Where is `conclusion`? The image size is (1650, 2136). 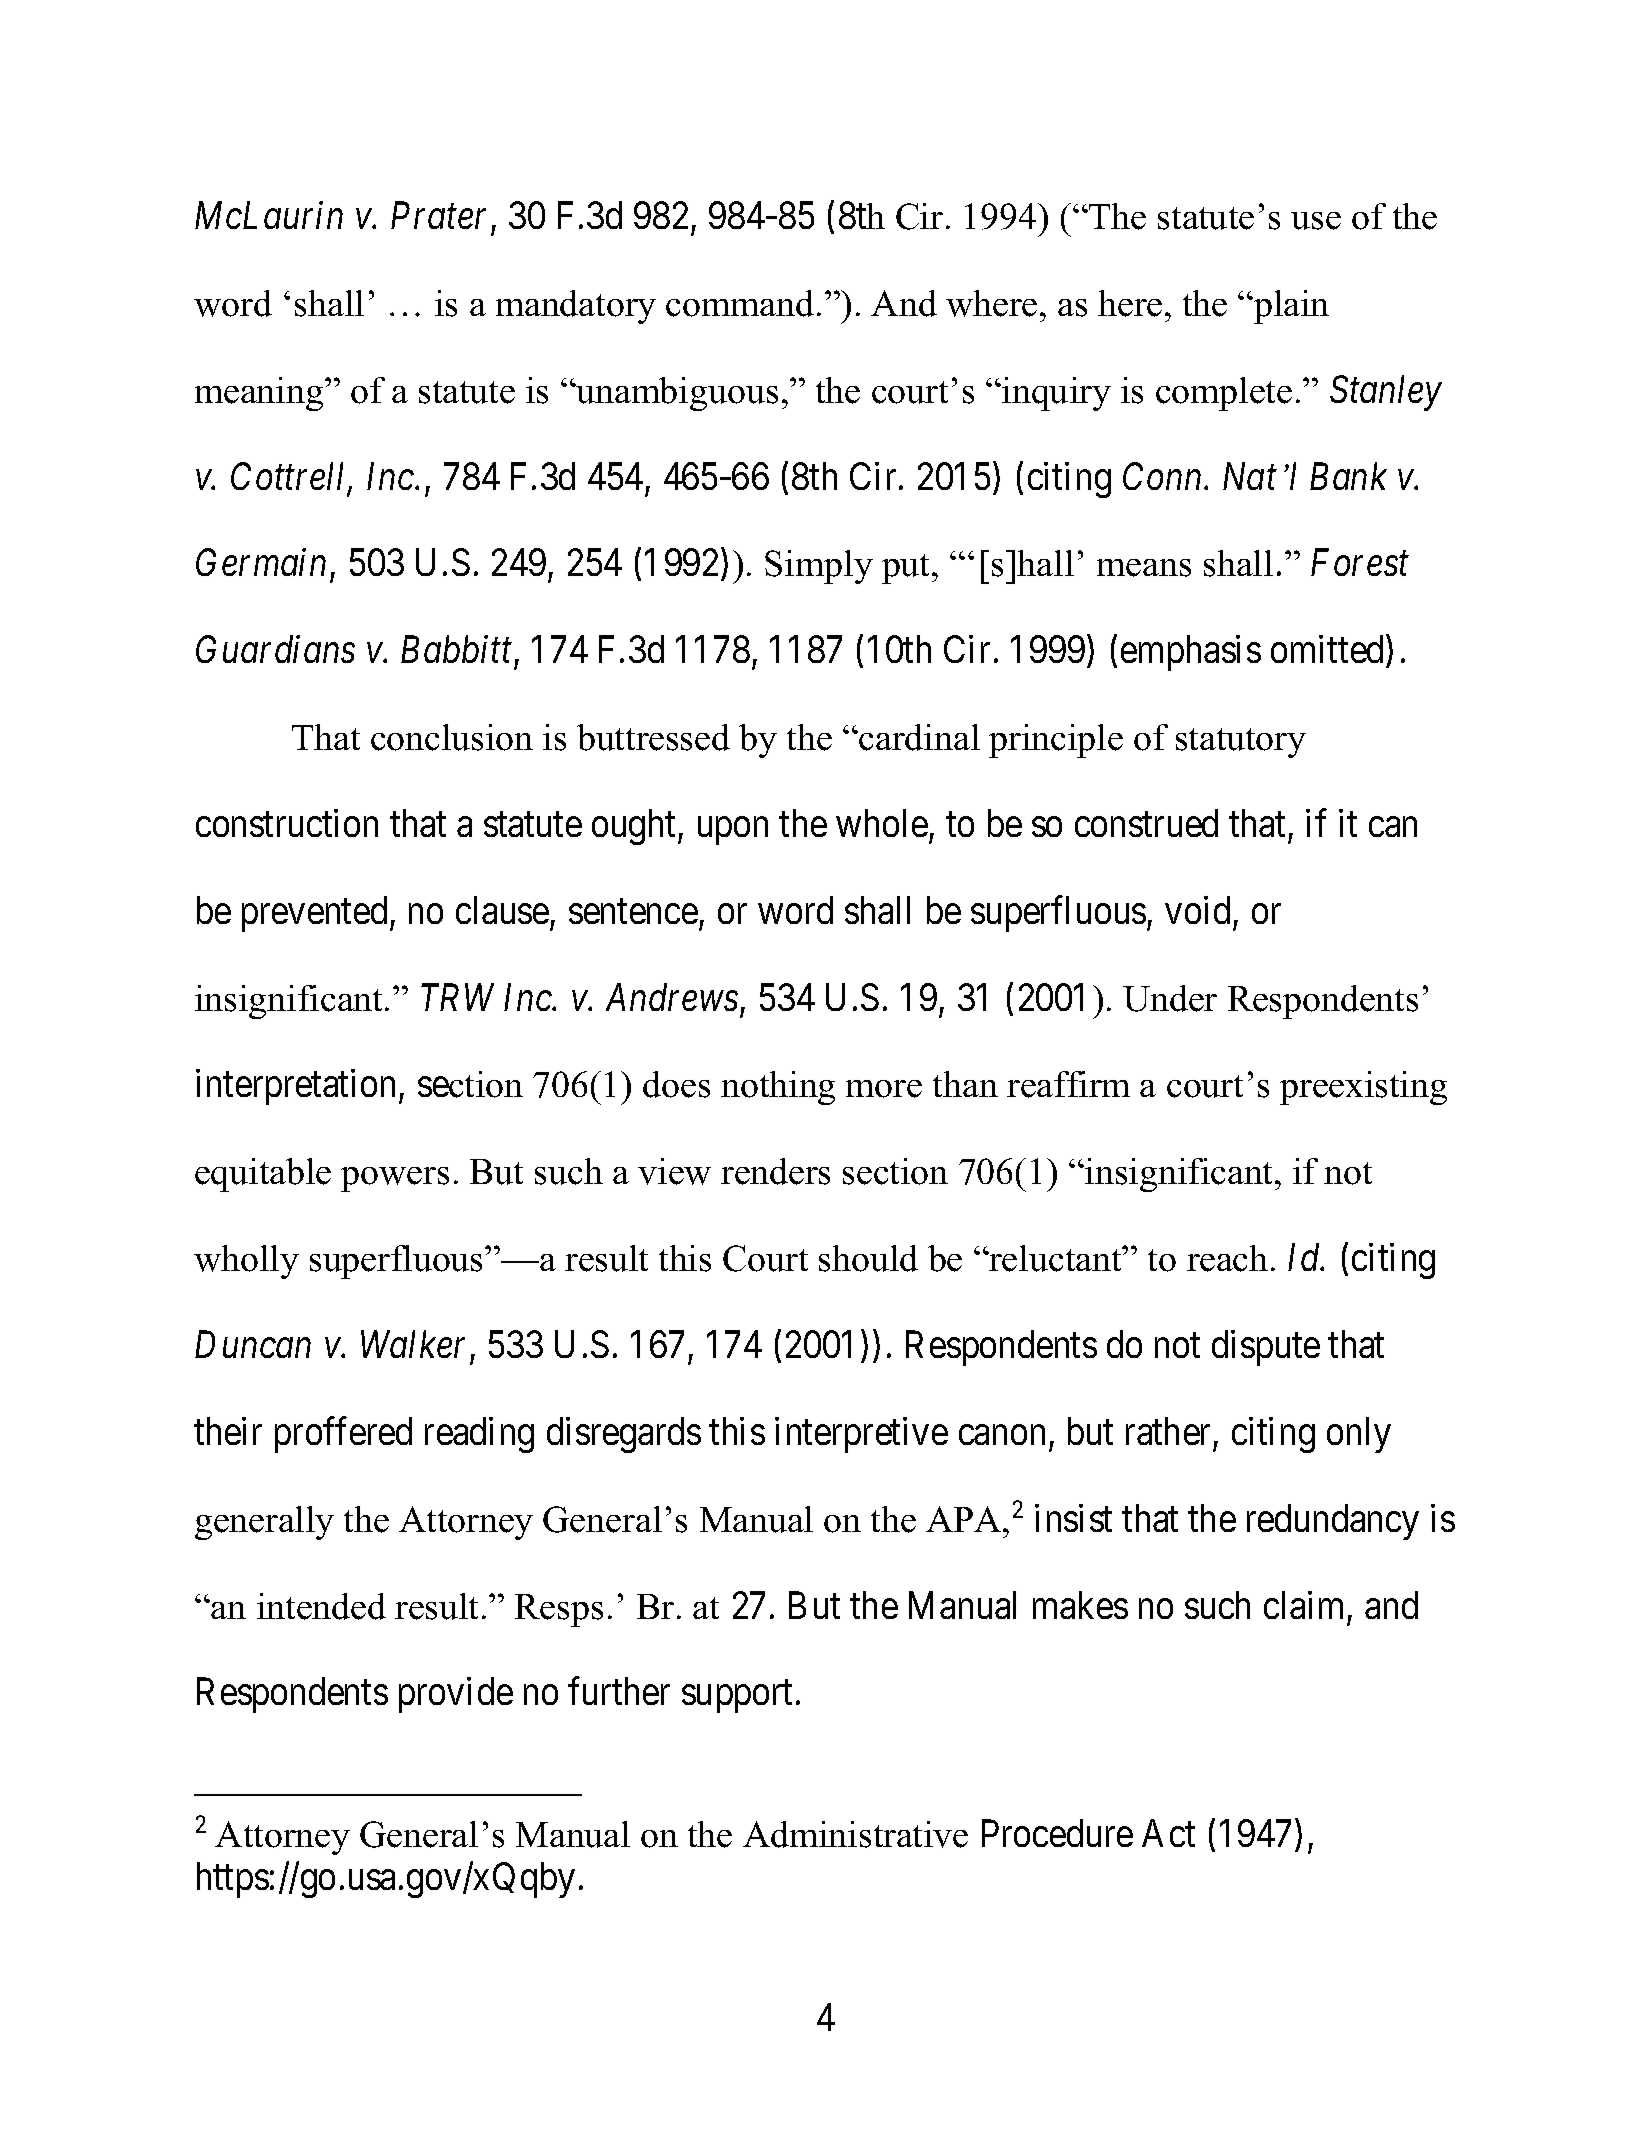 conclusion is located at coordinates (452, 737).
